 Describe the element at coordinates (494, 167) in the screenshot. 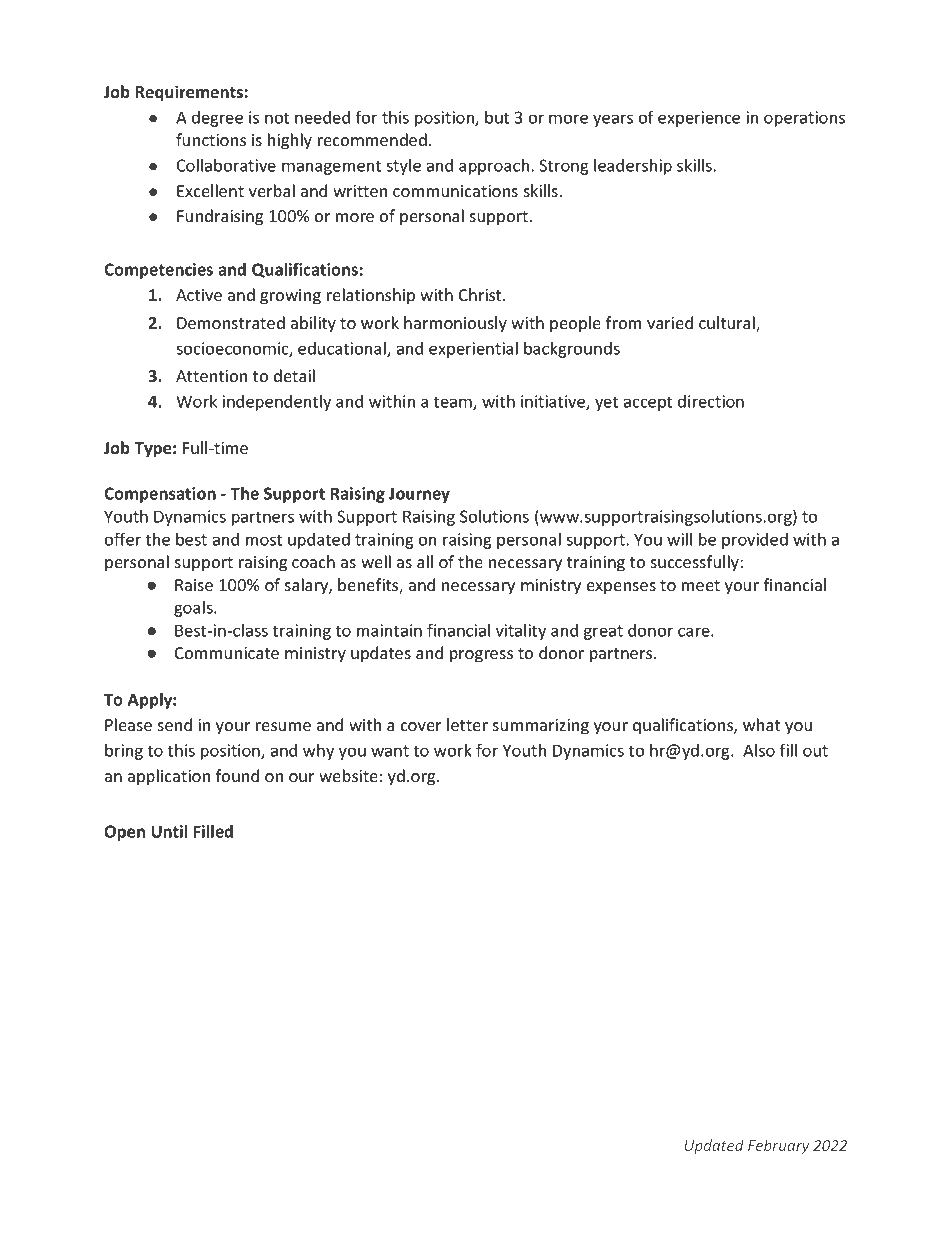

I see `approach` at that location.
